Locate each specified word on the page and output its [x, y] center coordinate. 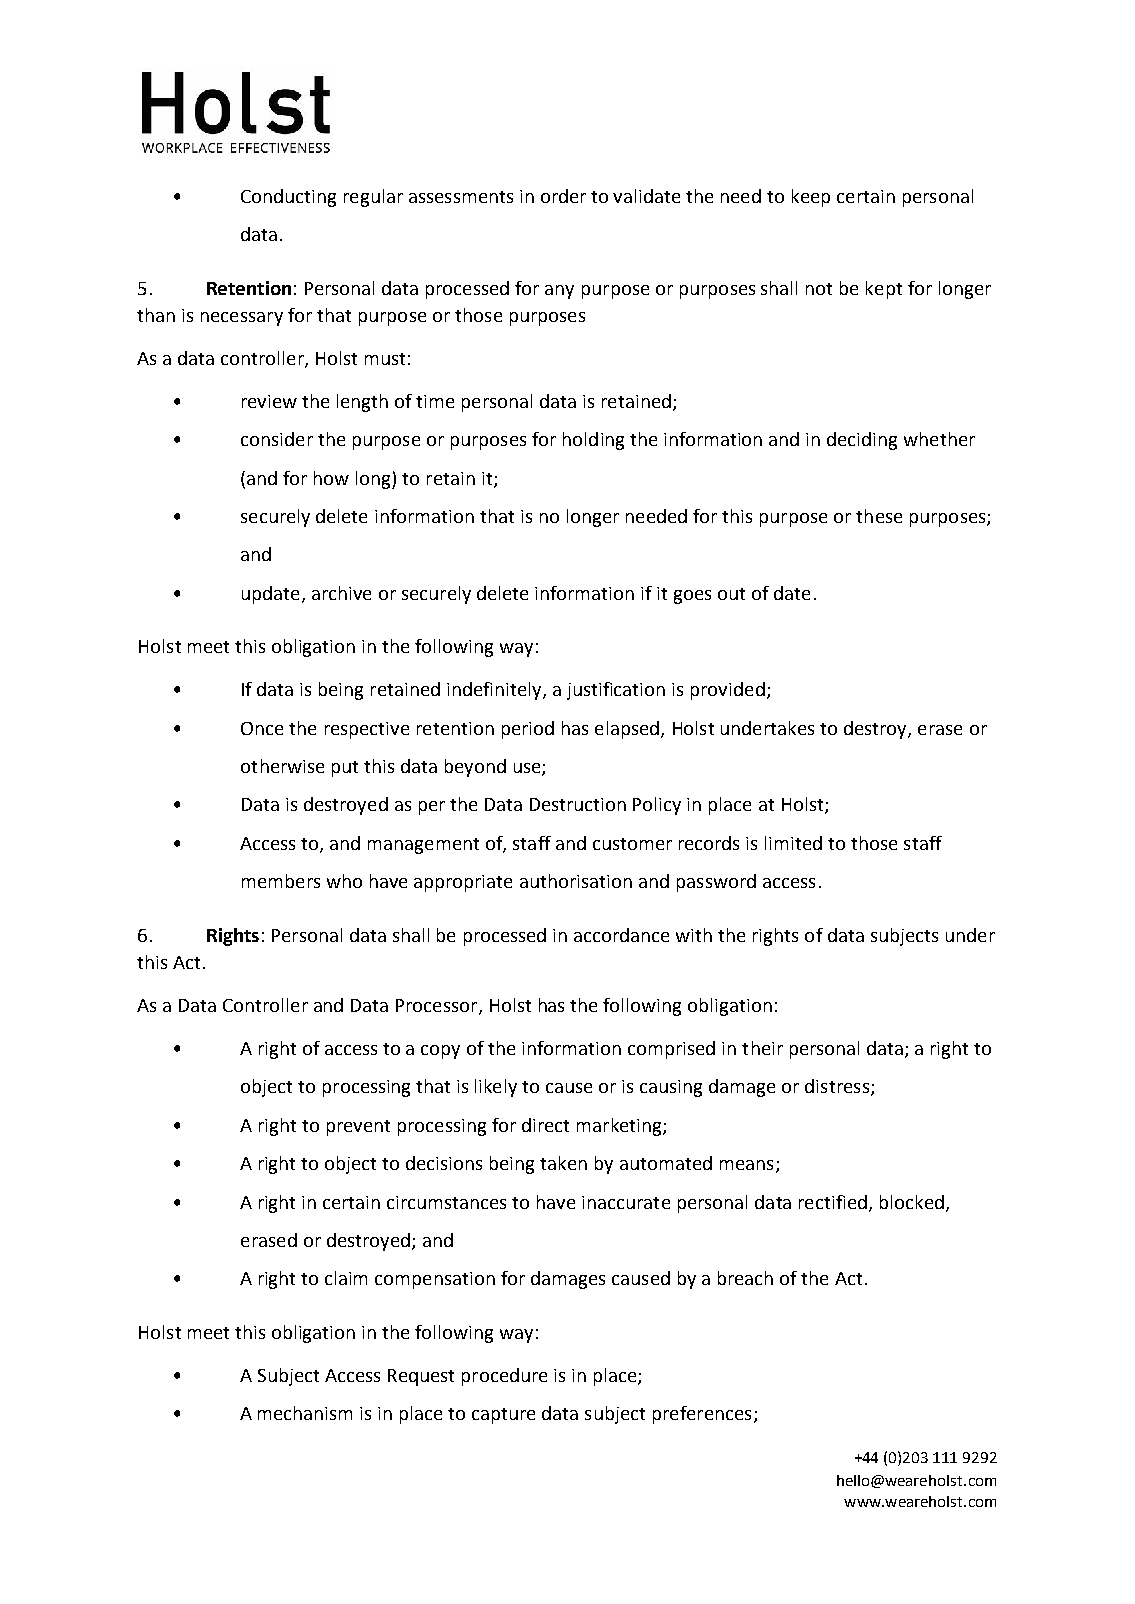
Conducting [288, 198]
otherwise [282, 766]
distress [838, 1087]
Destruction [578, 804]
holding [593, 441]
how [331, 478]
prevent [358, 1128]
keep [811, 198]
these [879, 516]
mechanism [305, 1413]
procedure [504, 1377]
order [563, 196]
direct [545, 1125]
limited [793, 843]
